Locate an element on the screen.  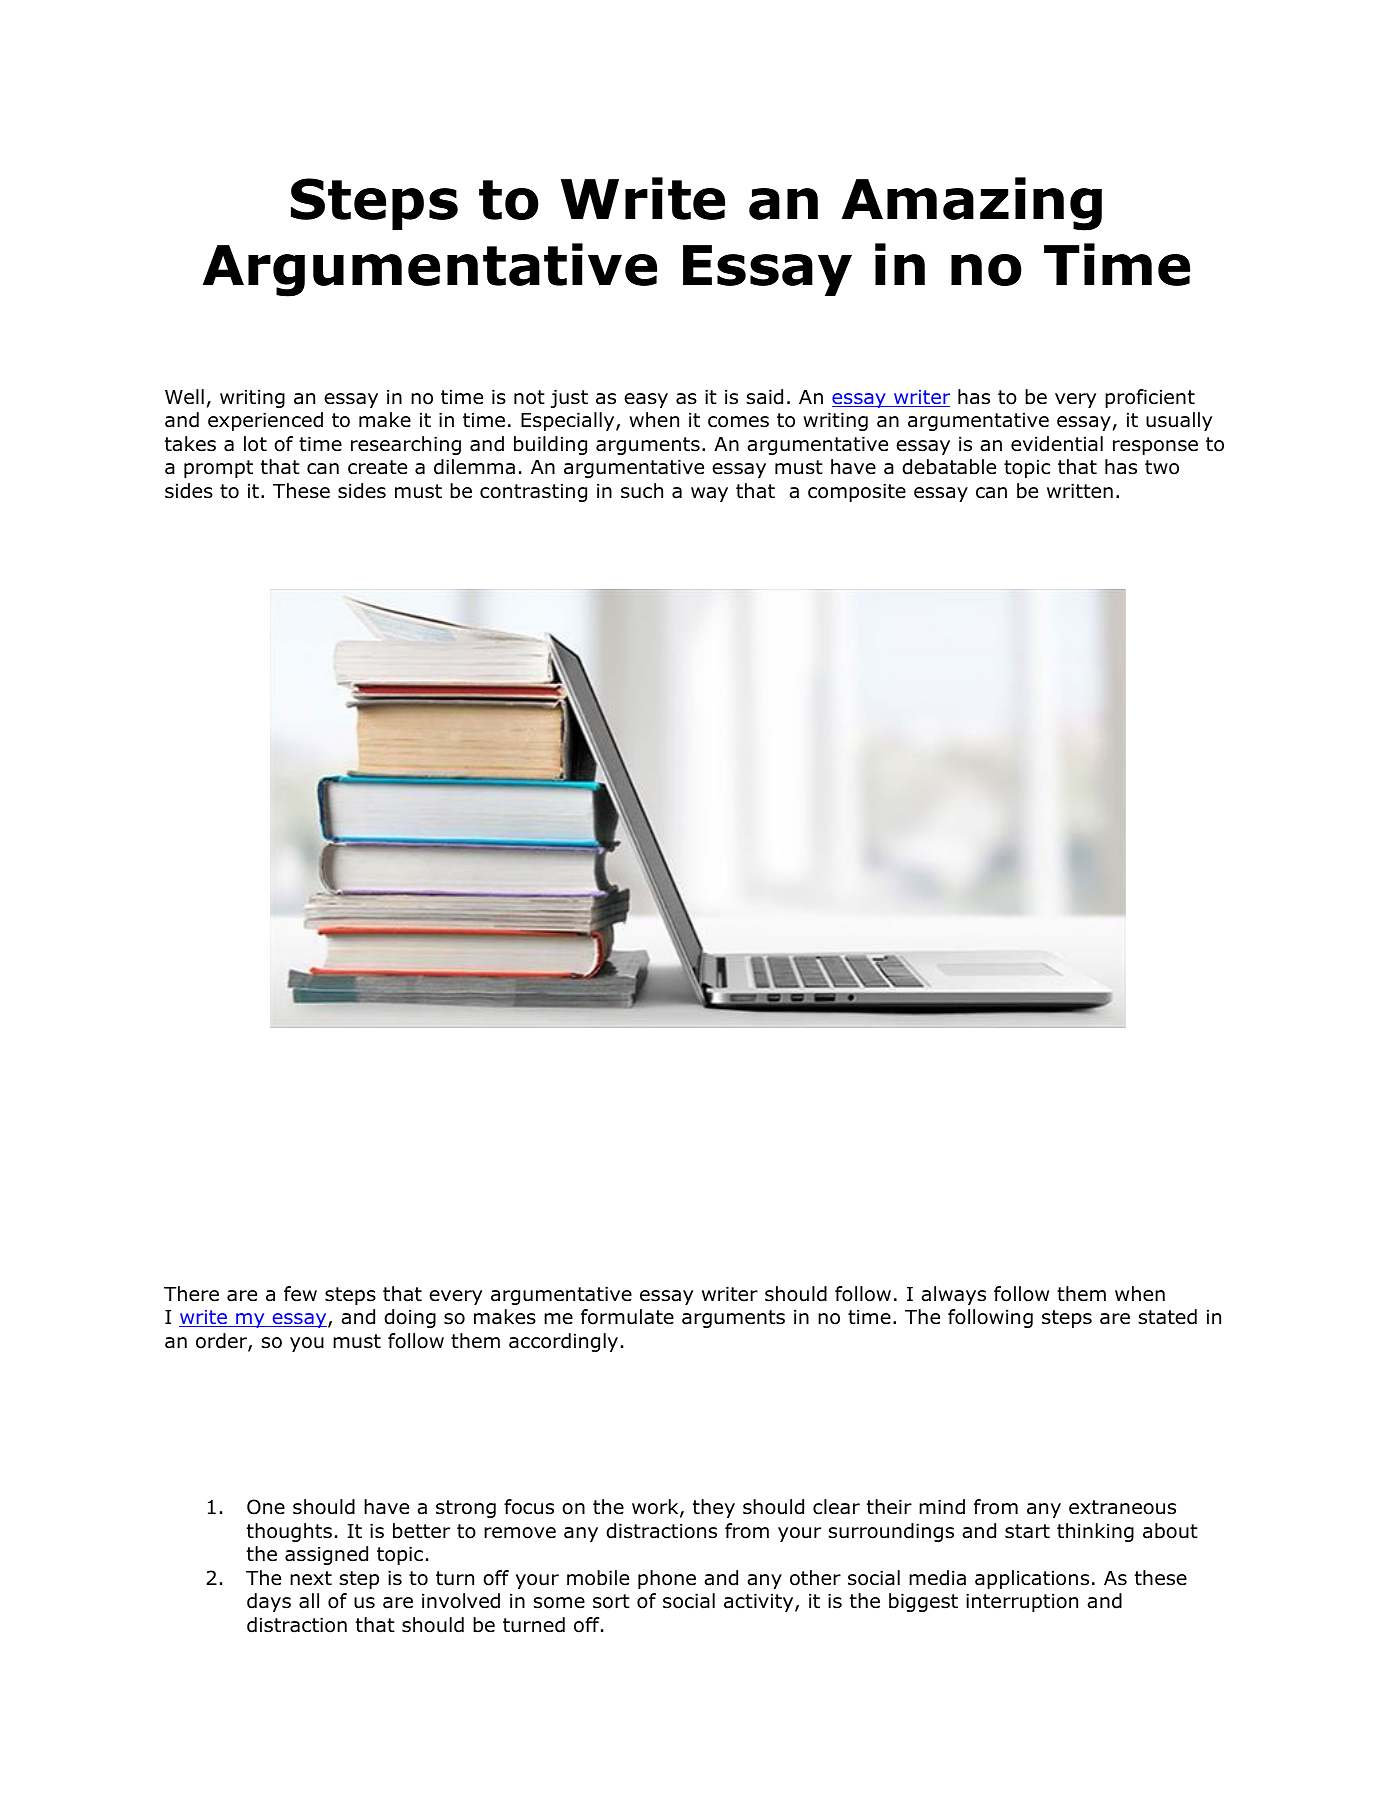
two is located at coordinates (1162, 467).
